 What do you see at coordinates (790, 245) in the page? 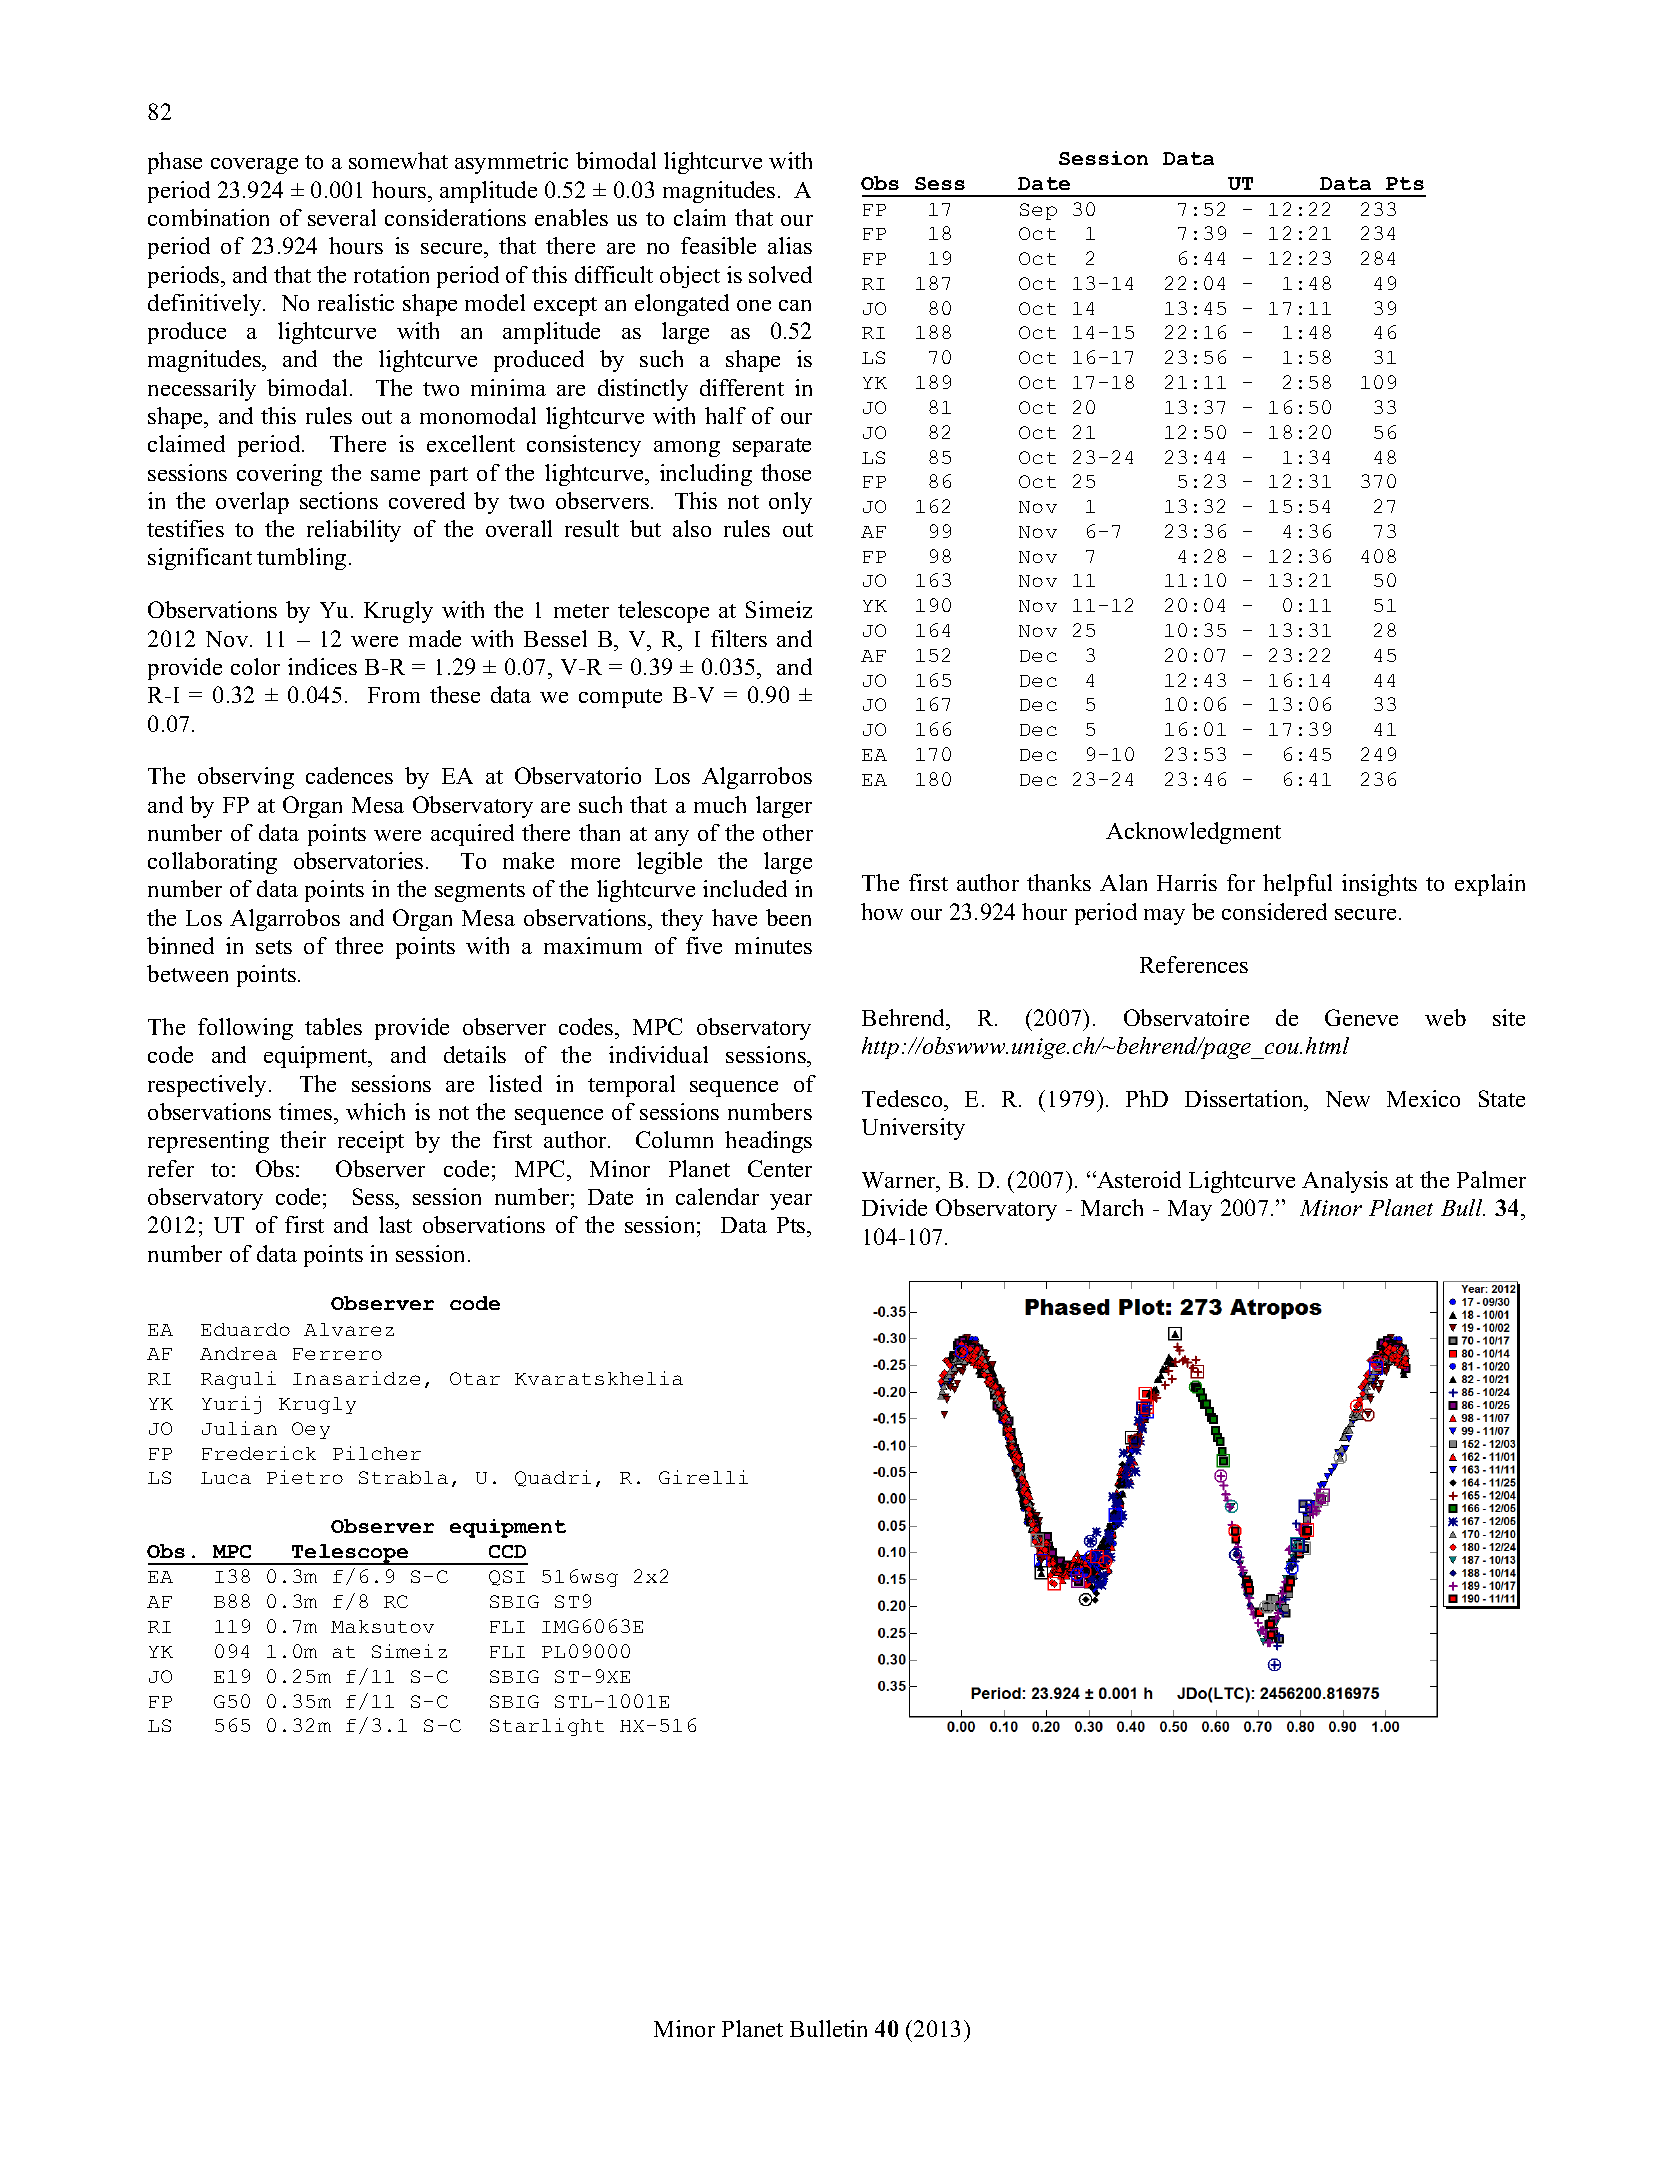
I see `alias` at bounding box center [790, 245].
